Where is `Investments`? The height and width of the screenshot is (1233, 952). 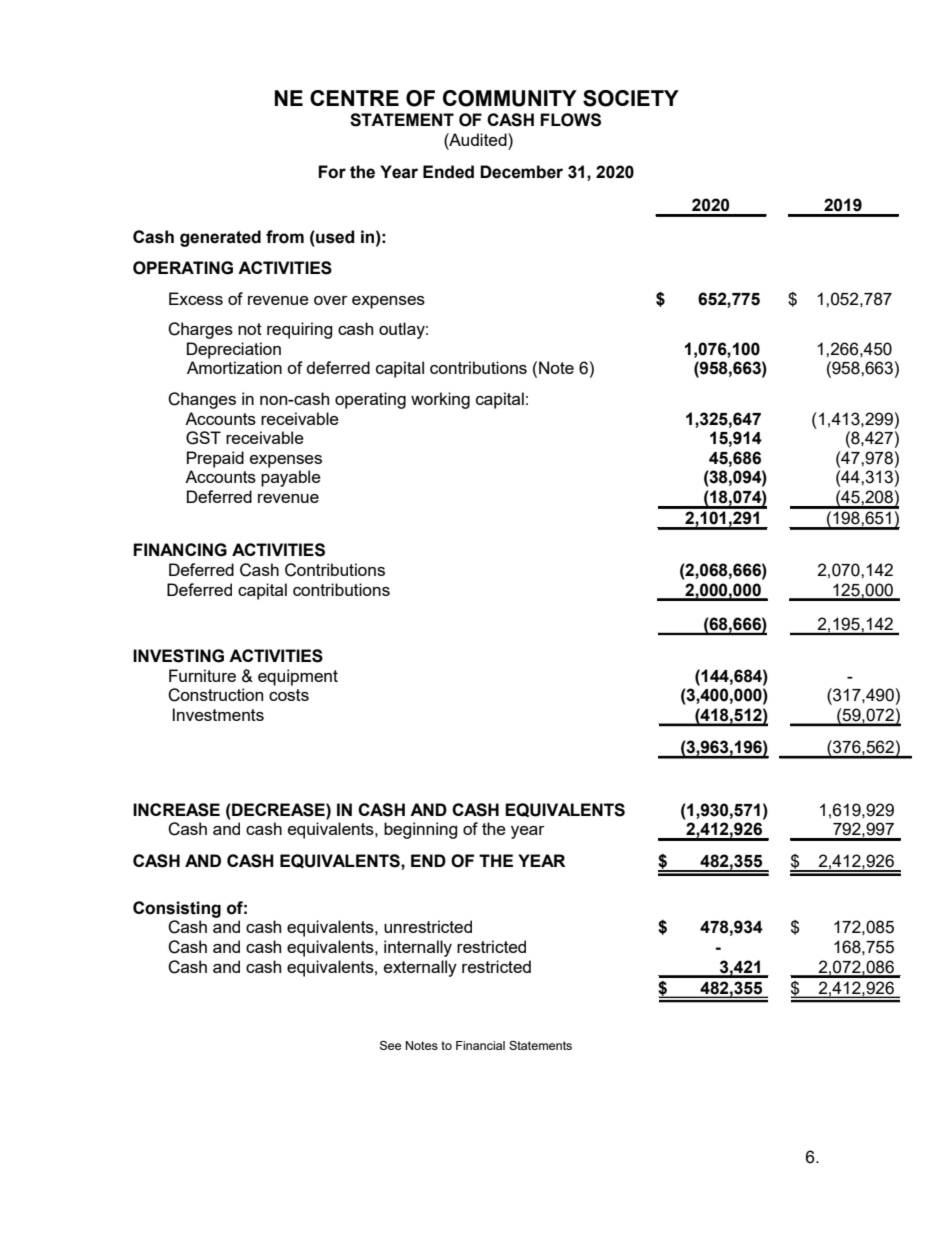 Investments is located at coordinates (218, 714).
